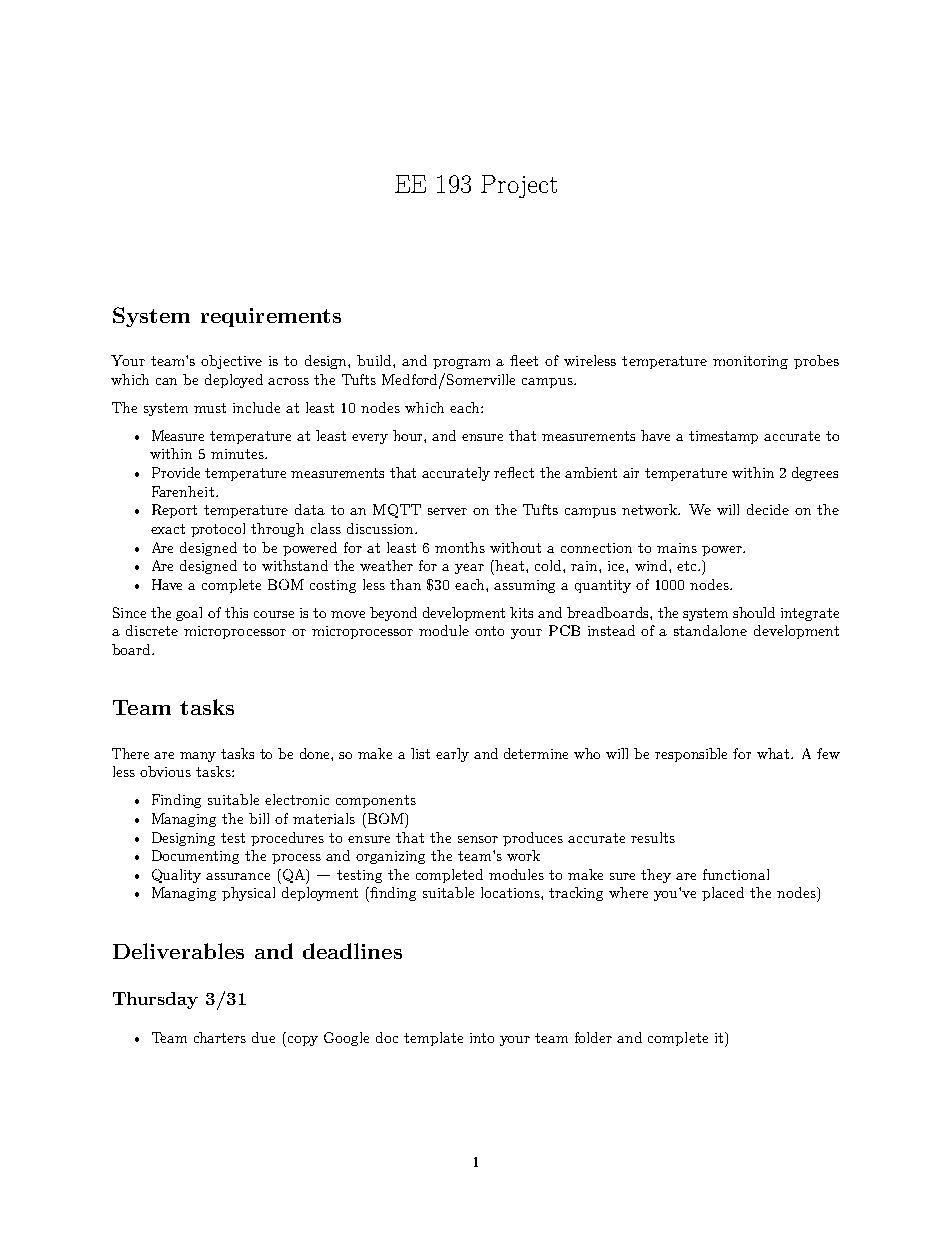  I want to click on decide, so click(768, 509).
